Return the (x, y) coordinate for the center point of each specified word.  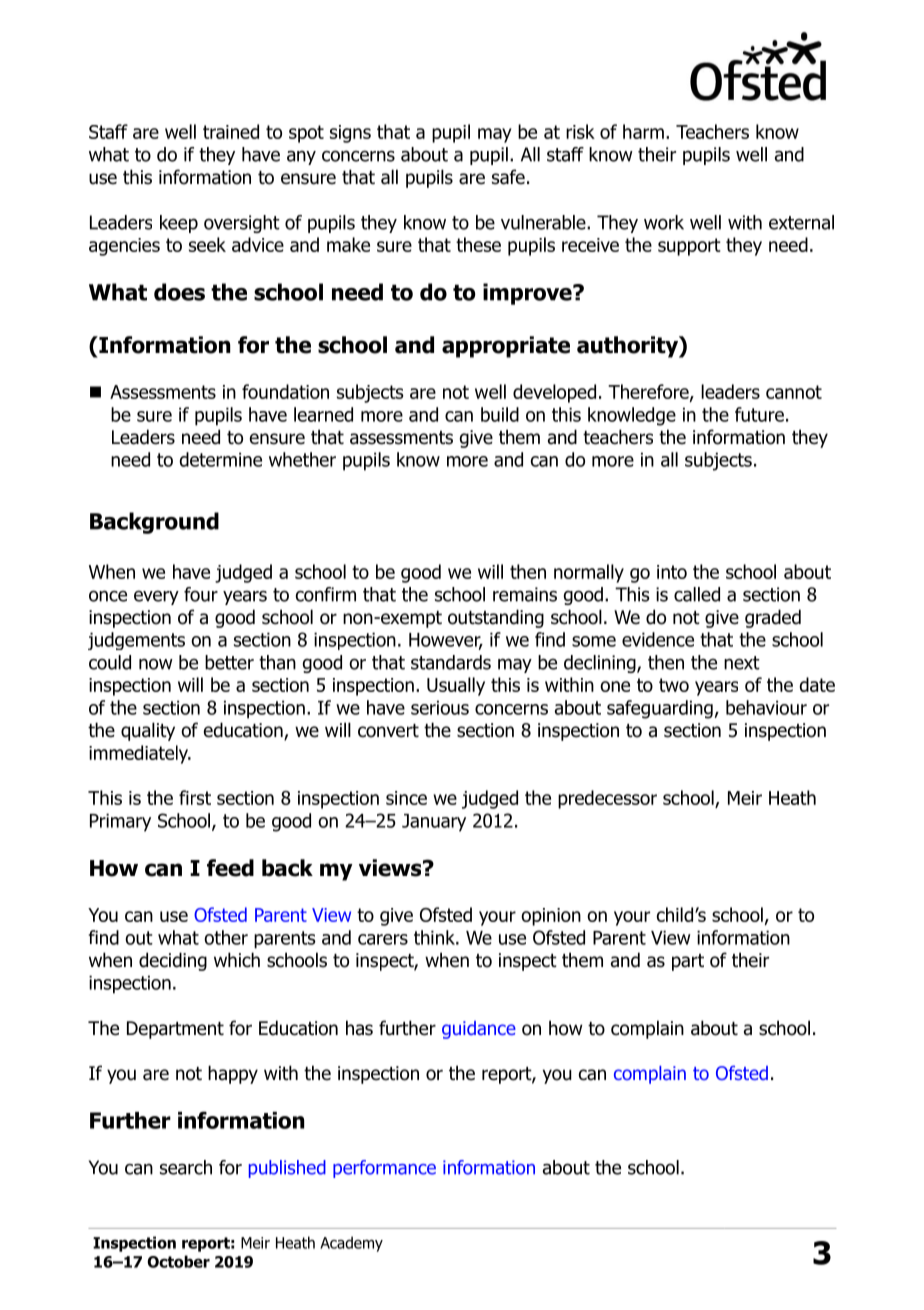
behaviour (766, 707)
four (201, 594)
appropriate (506, 347)
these (478, 244)
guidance (479, 1030)
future (759, 414)
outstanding (496, 618)
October (178, 1261)
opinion (551, 917)
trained (231, 131)
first (195, 797)
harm (643, 131)
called (697, 594)
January (434, 823)
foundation (285, 391)
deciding (173, 961)
